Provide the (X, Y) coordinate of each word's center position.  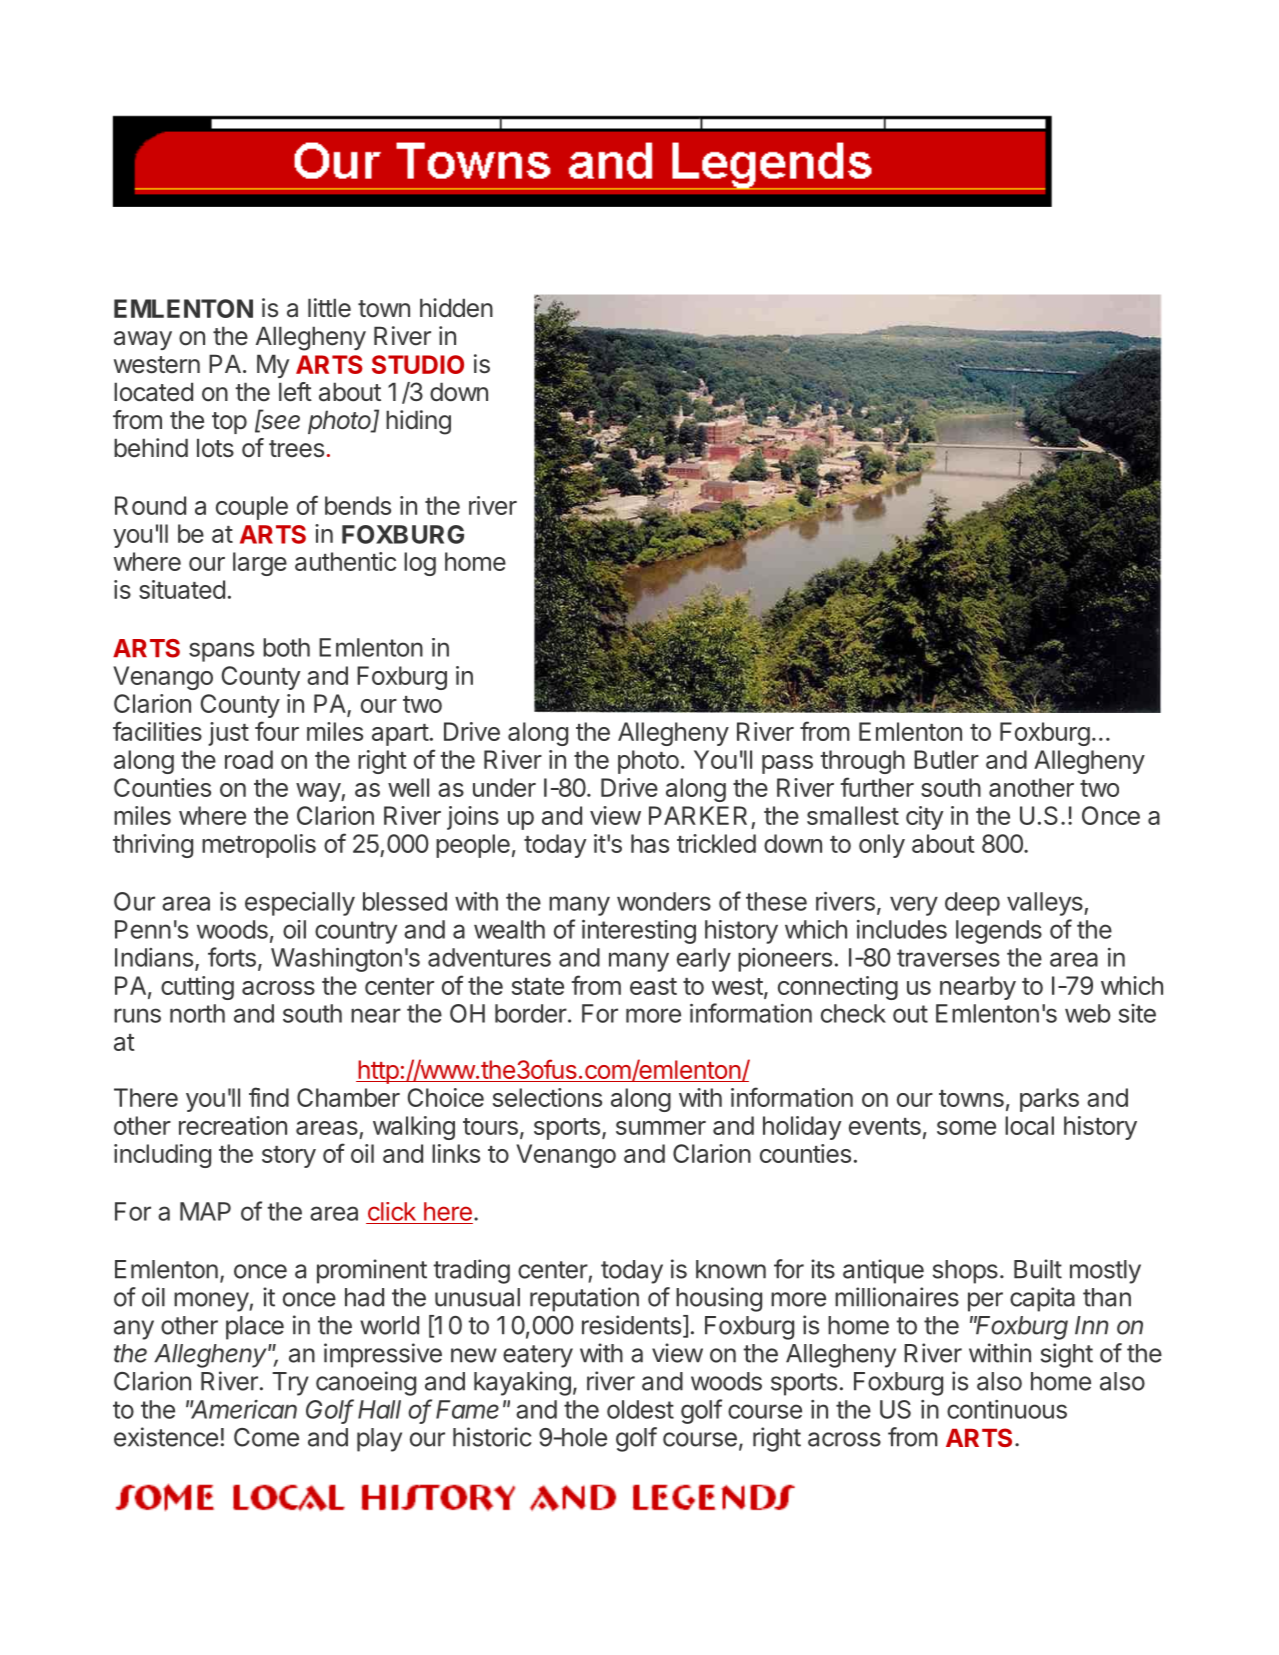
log (420, 564)
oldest (640, 1409)
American (243, 1409)
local (1029, 1125)
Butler (946, 759)
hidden (456, 308)
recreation (233, 1125)
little (329, 308)
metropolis (259, 846)
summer (661, 1128)
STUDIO (418, 364)
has (650, 843)
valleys (1046, 904)
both (286, 647)
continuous (1007, 1409)
